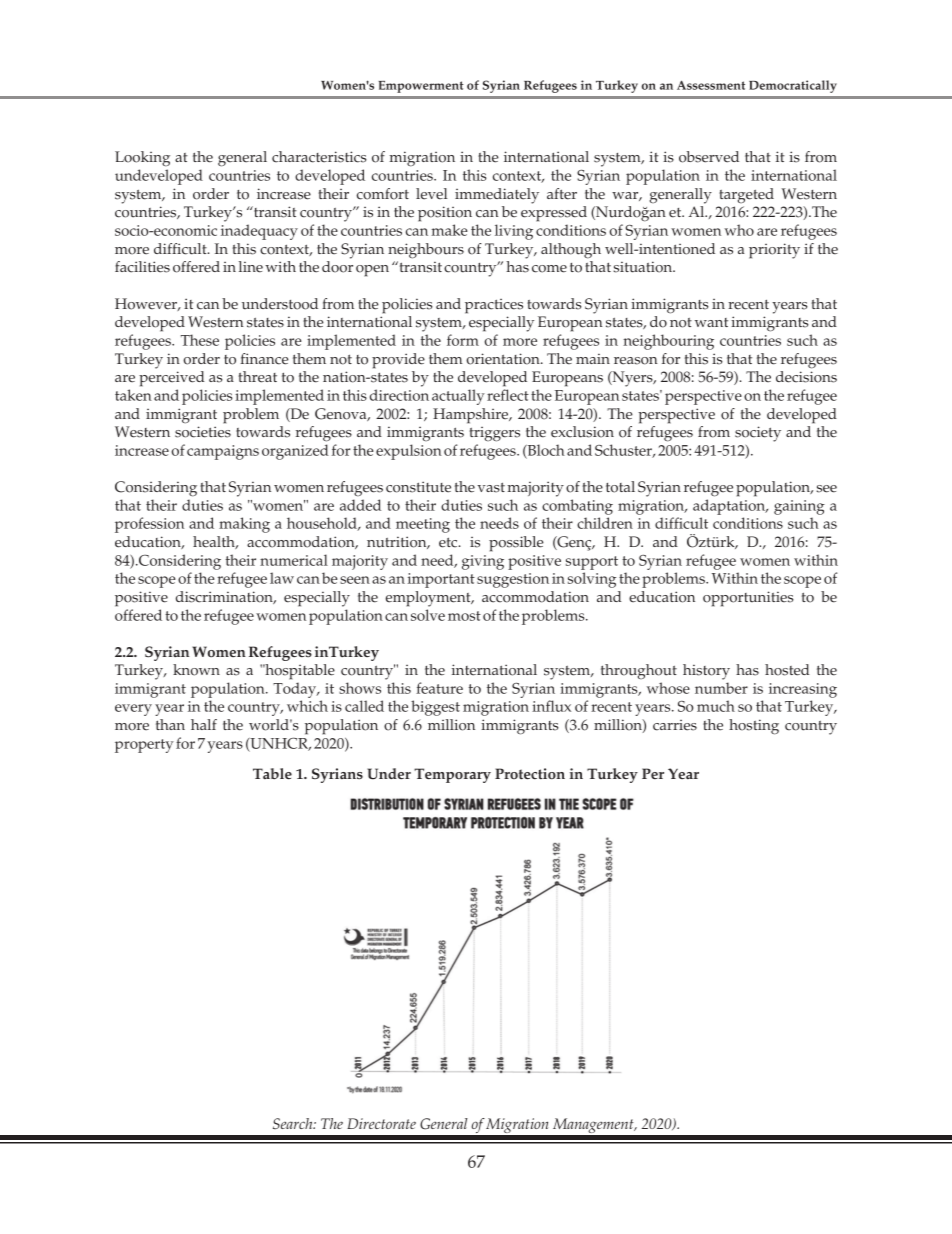 The height and width of the screenshot is (1234, 952). I want to click on law, so click(282, 578).
